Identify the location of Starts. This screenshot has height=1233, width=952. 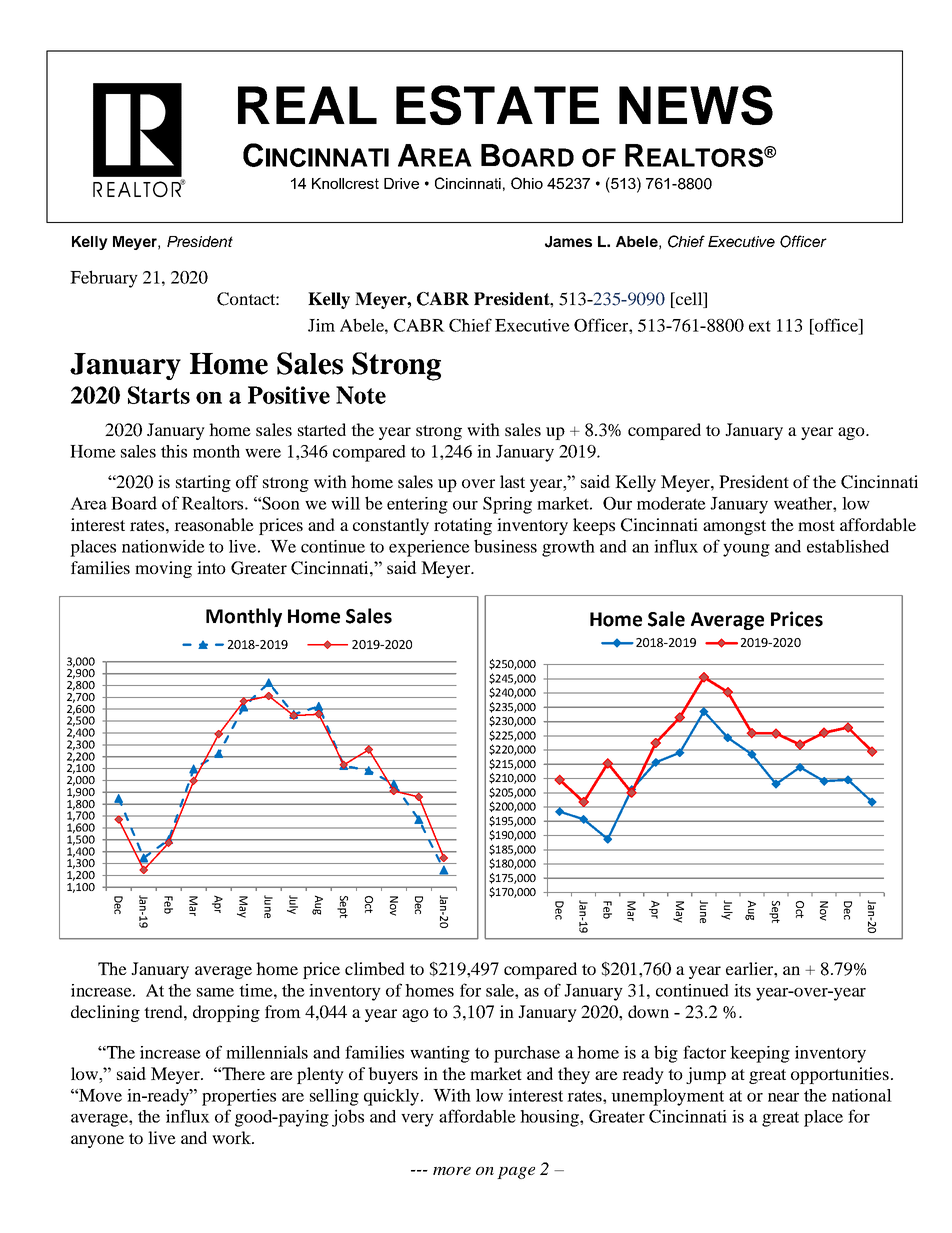
(159, 395).
